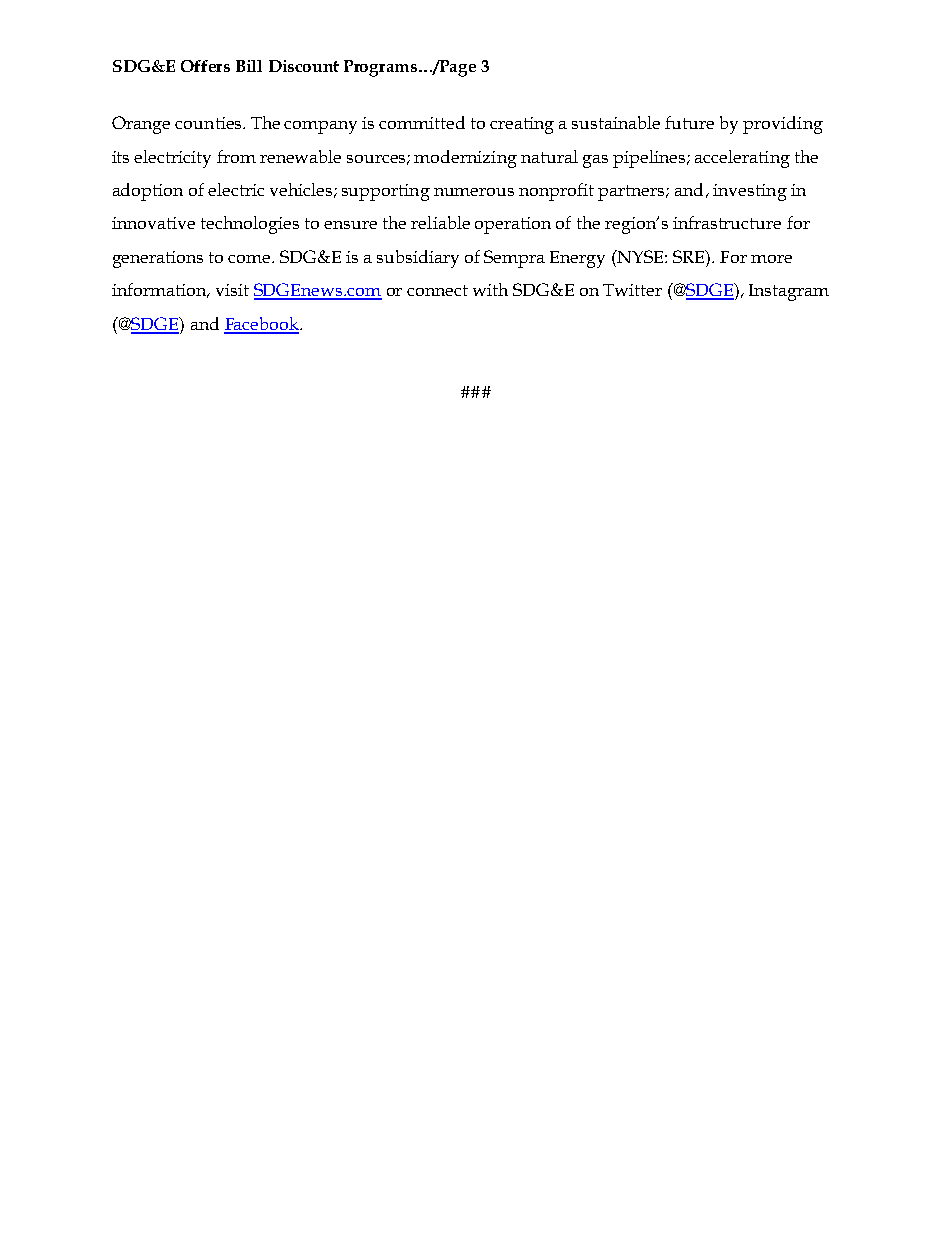  What do you see at coordinates (148, 192) in the screenshot?
I see `adoption` at bounding box center [148, 192].
